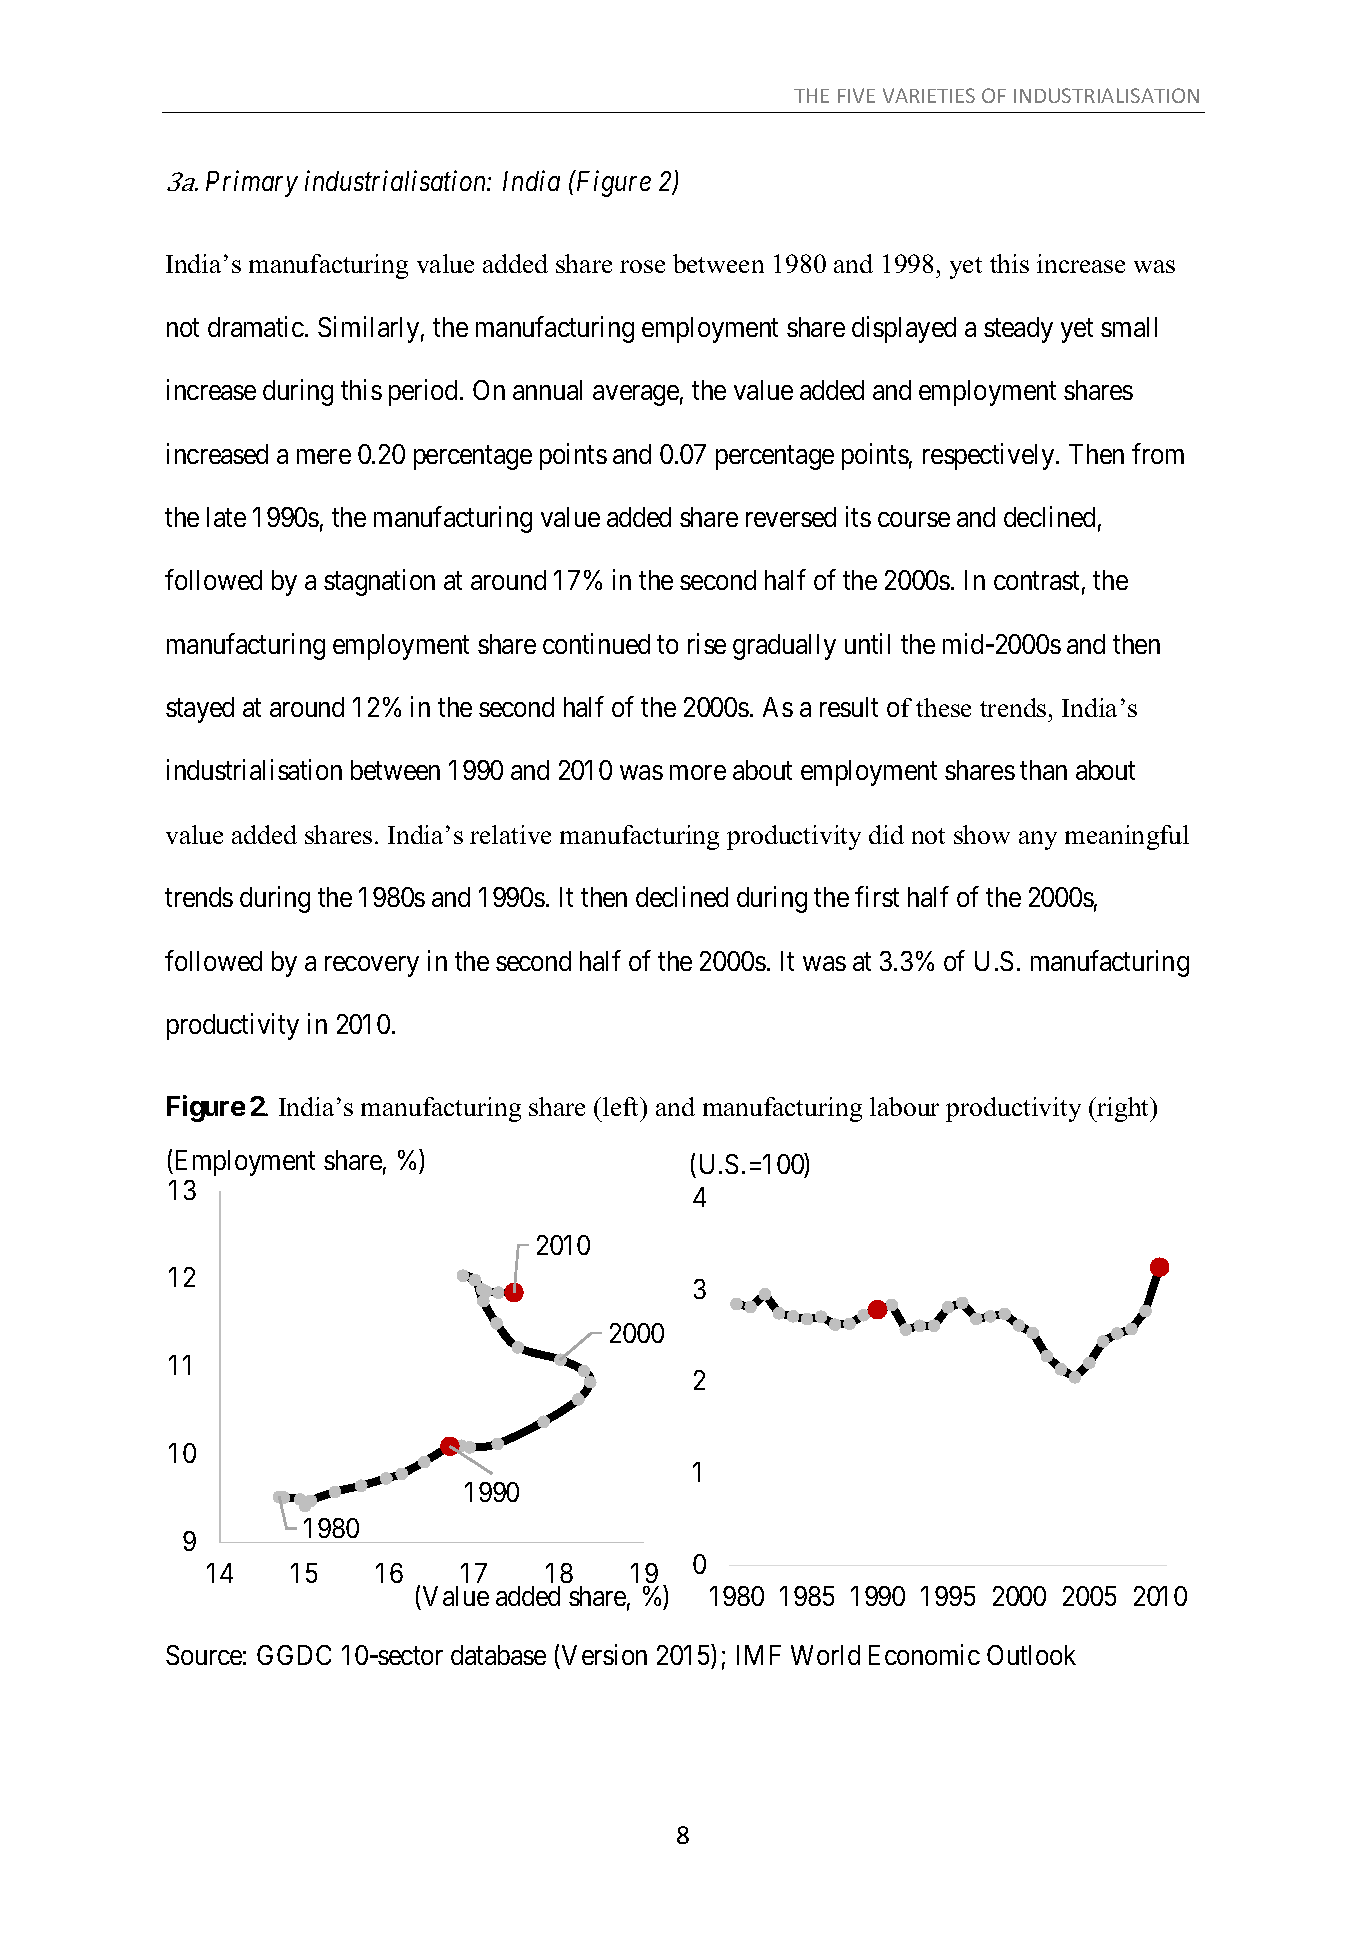 The width and height of the screenshot is (1367, 1933). What do you see at coordinates (1038, 840) in the screenshot?
I see `any` at bounding box center [1038, 840].
